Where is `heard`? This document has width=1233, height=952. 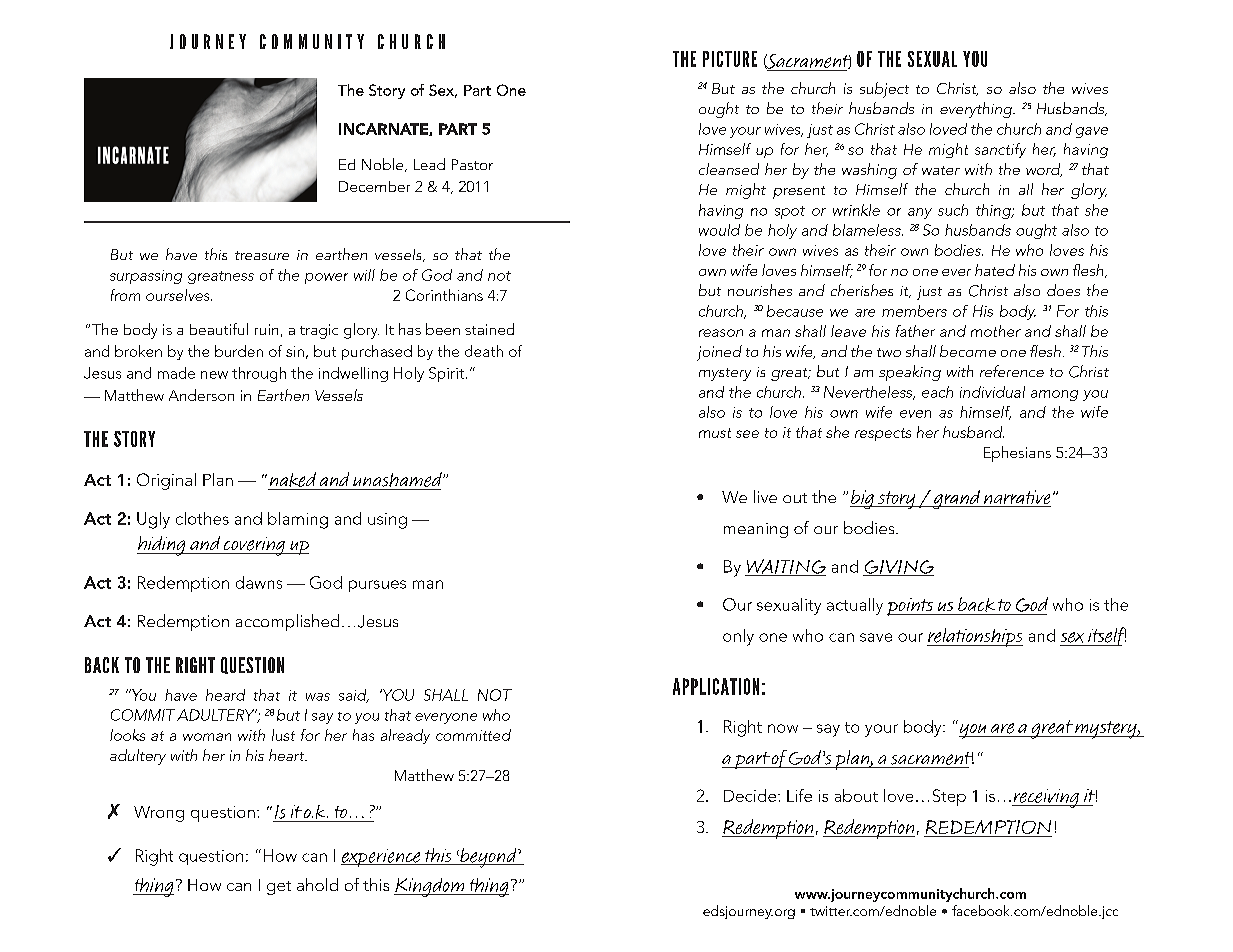
heard is located at coordinates (225, 695).
